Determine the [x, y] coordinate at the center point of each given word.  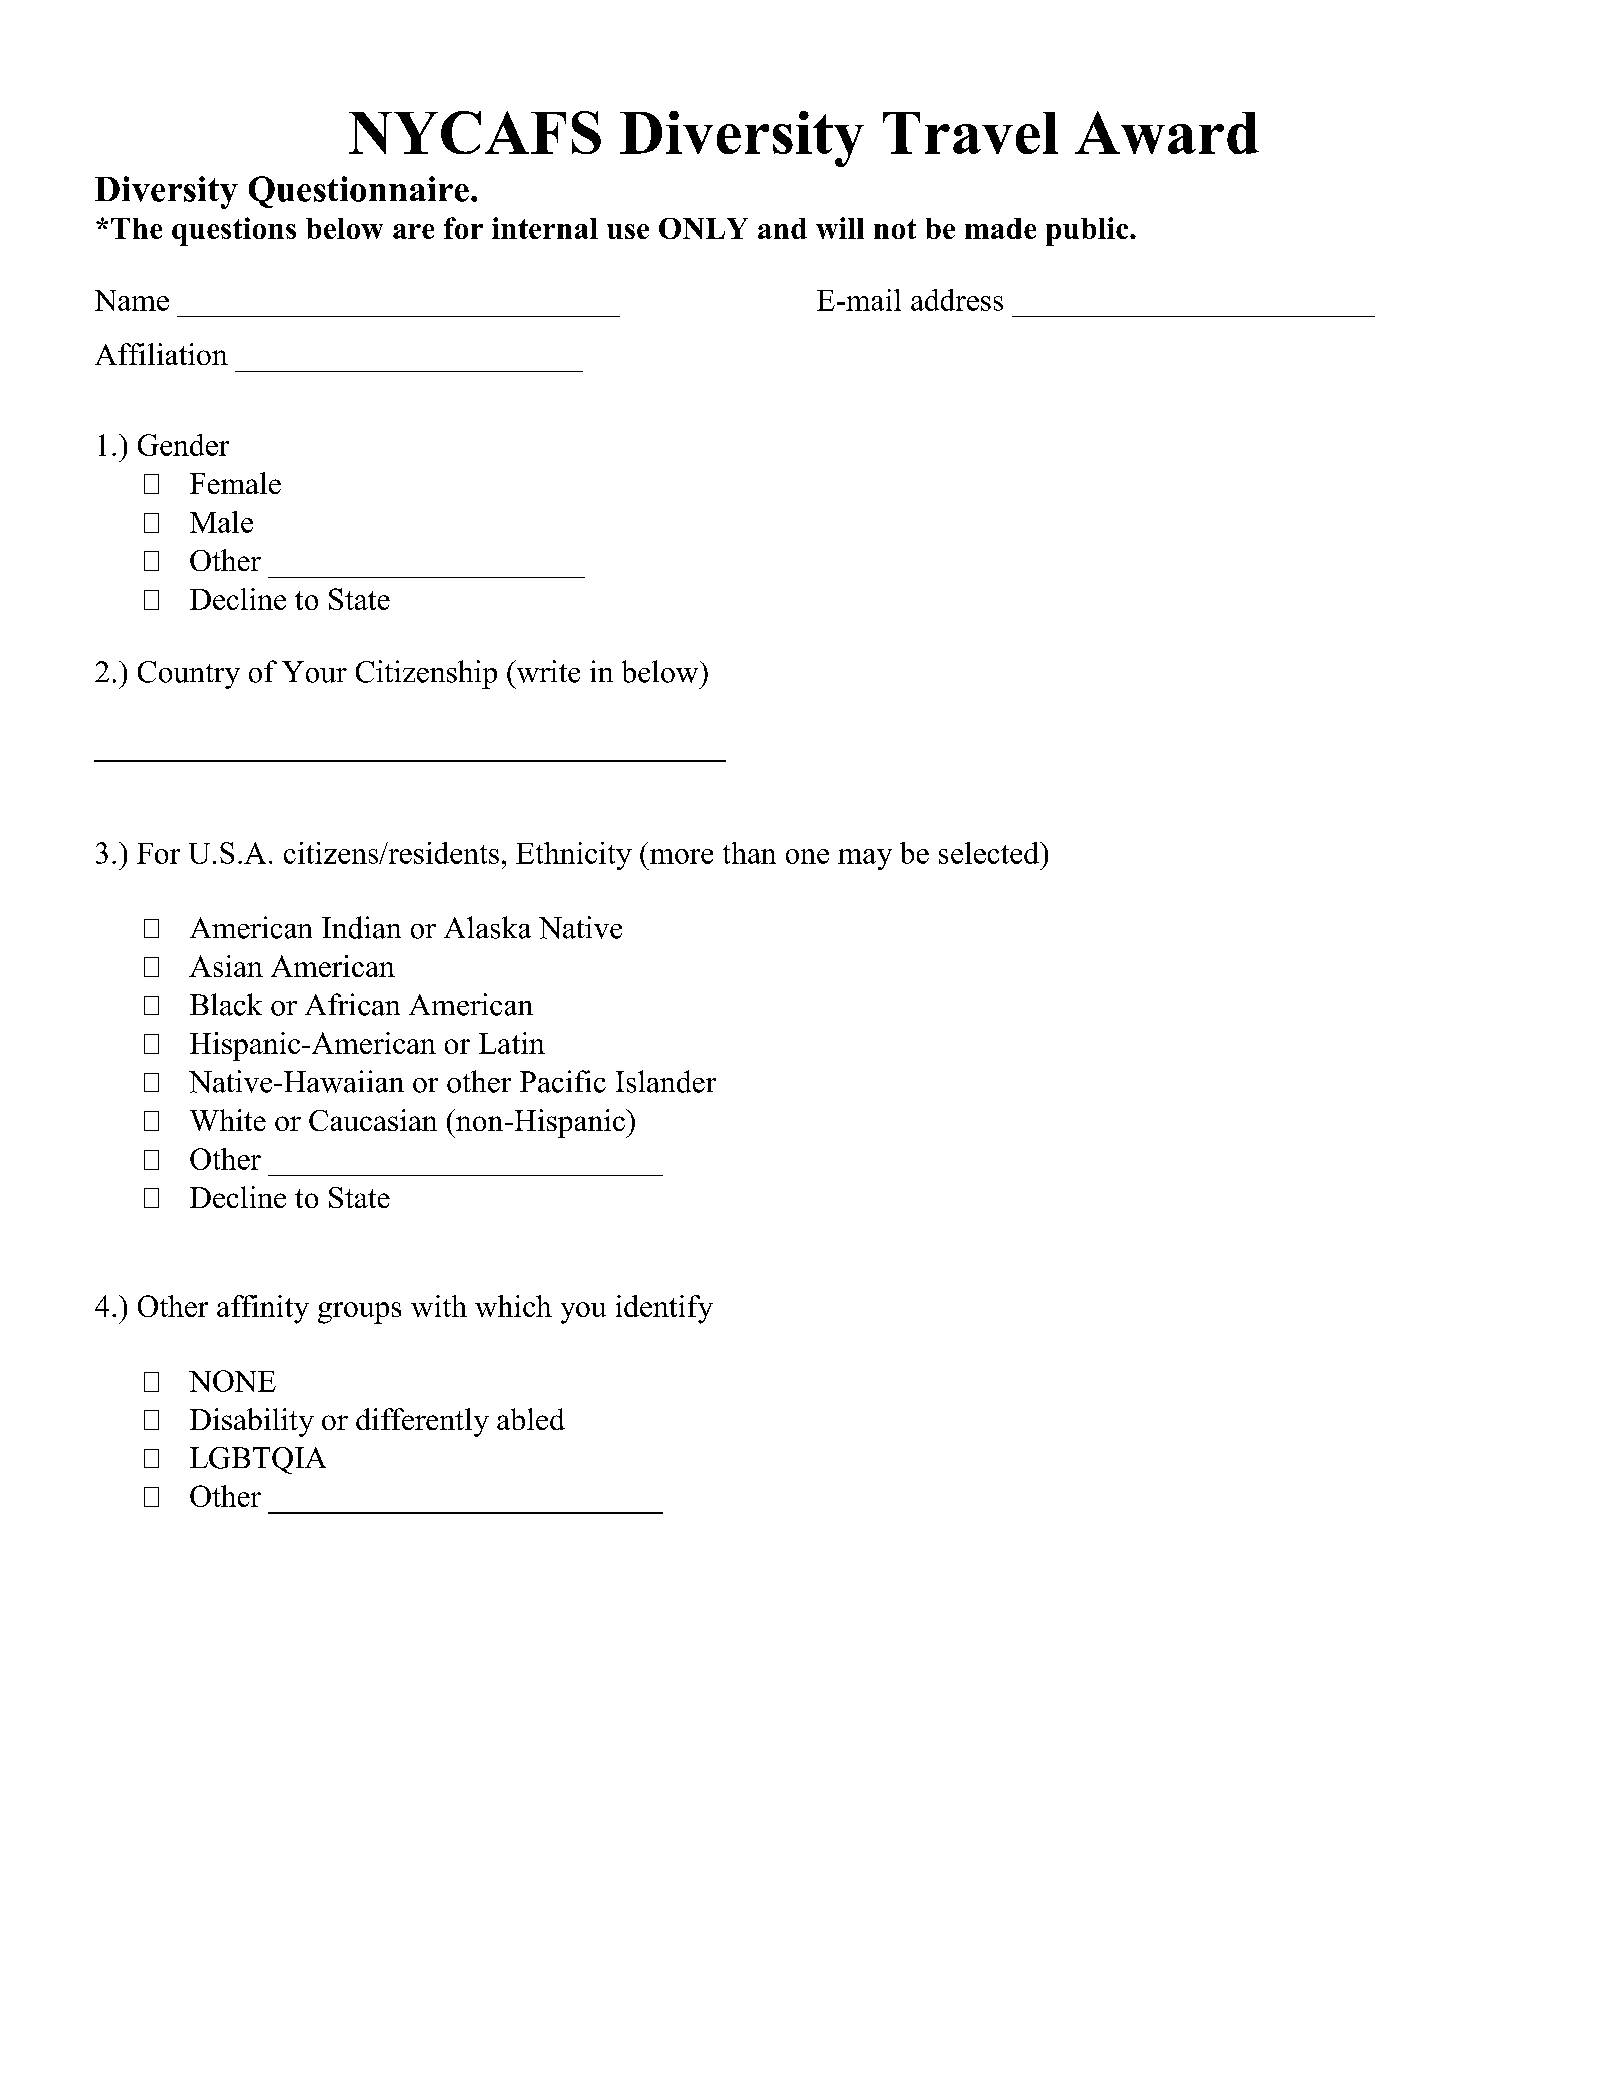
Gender [183, 445]
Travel [970, 133]
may [865, 859]
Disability [252, 1422]
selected [990, 853]
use [628, 231]
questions [234, 231]
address [957, 300]
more [681, 856]
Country [189, 675]
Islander [666, 1081]
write [547, 671]
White [228, 1120]
